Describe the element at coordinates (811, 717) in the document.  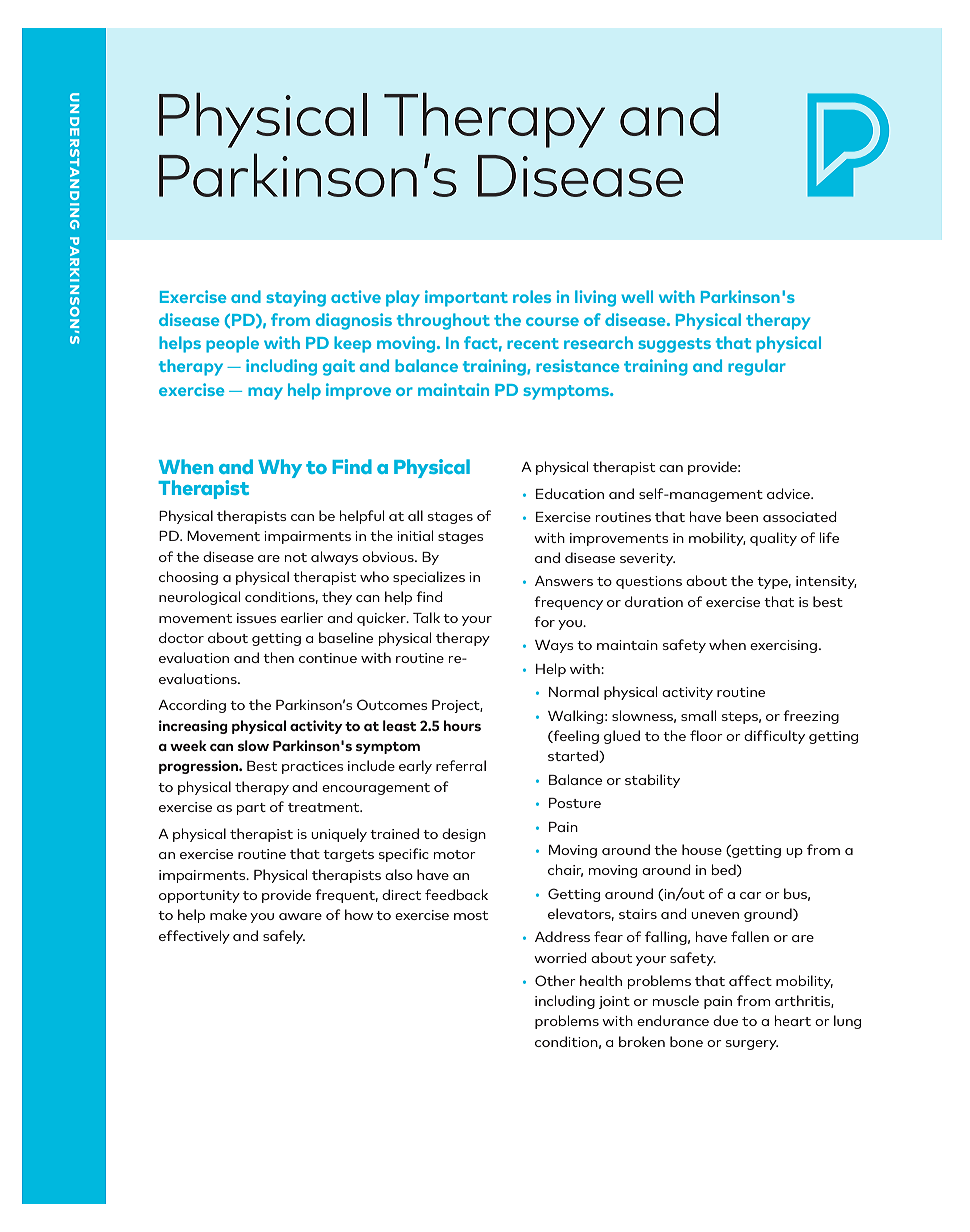
I see `freezing` at that location.
